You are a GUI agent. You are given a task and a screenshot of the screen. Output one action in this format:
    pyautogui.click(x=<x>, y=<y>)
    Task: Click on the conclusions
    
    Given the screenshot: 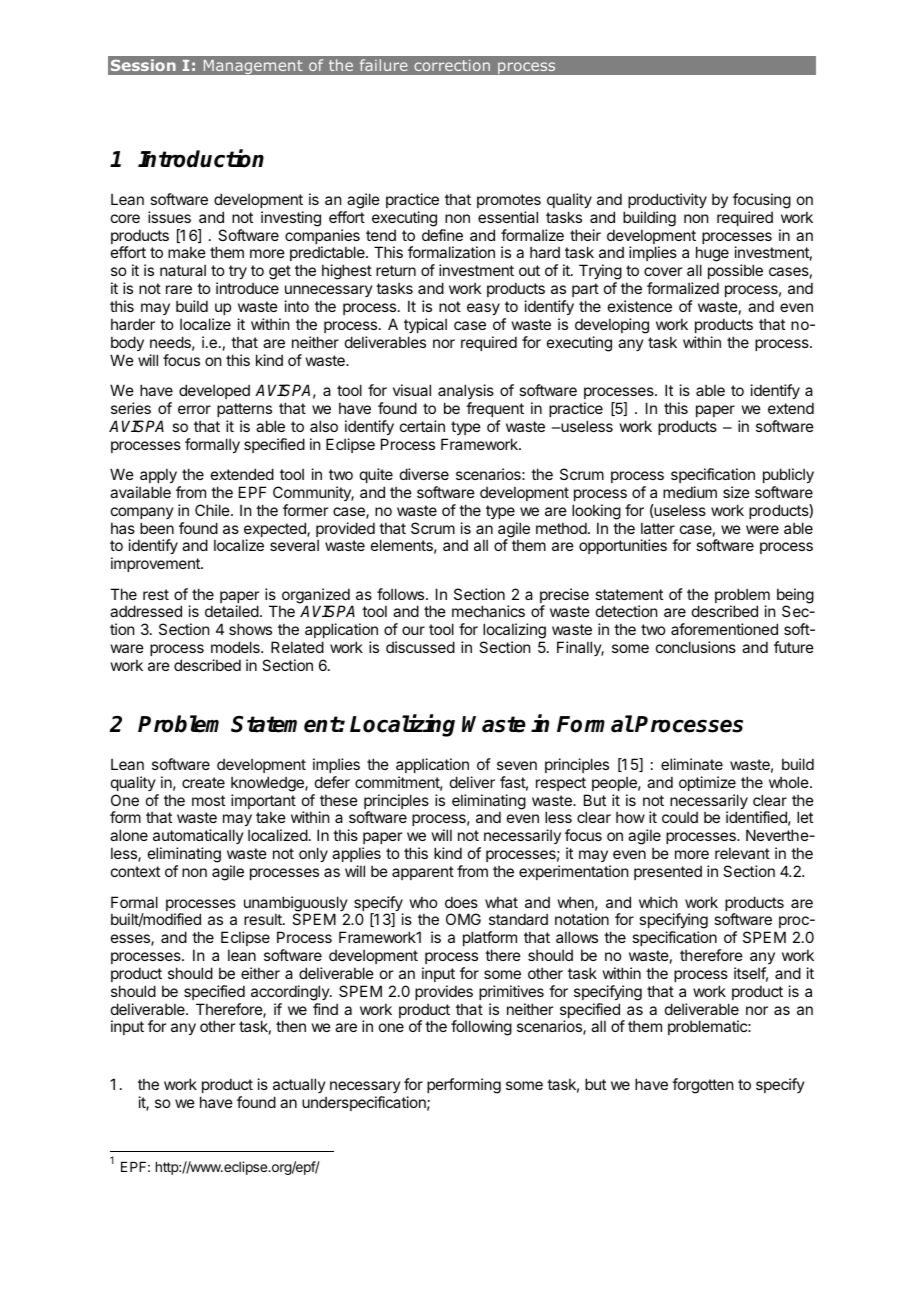 What is the action you would take?
    pyautogui.click(x=696, y=647)
